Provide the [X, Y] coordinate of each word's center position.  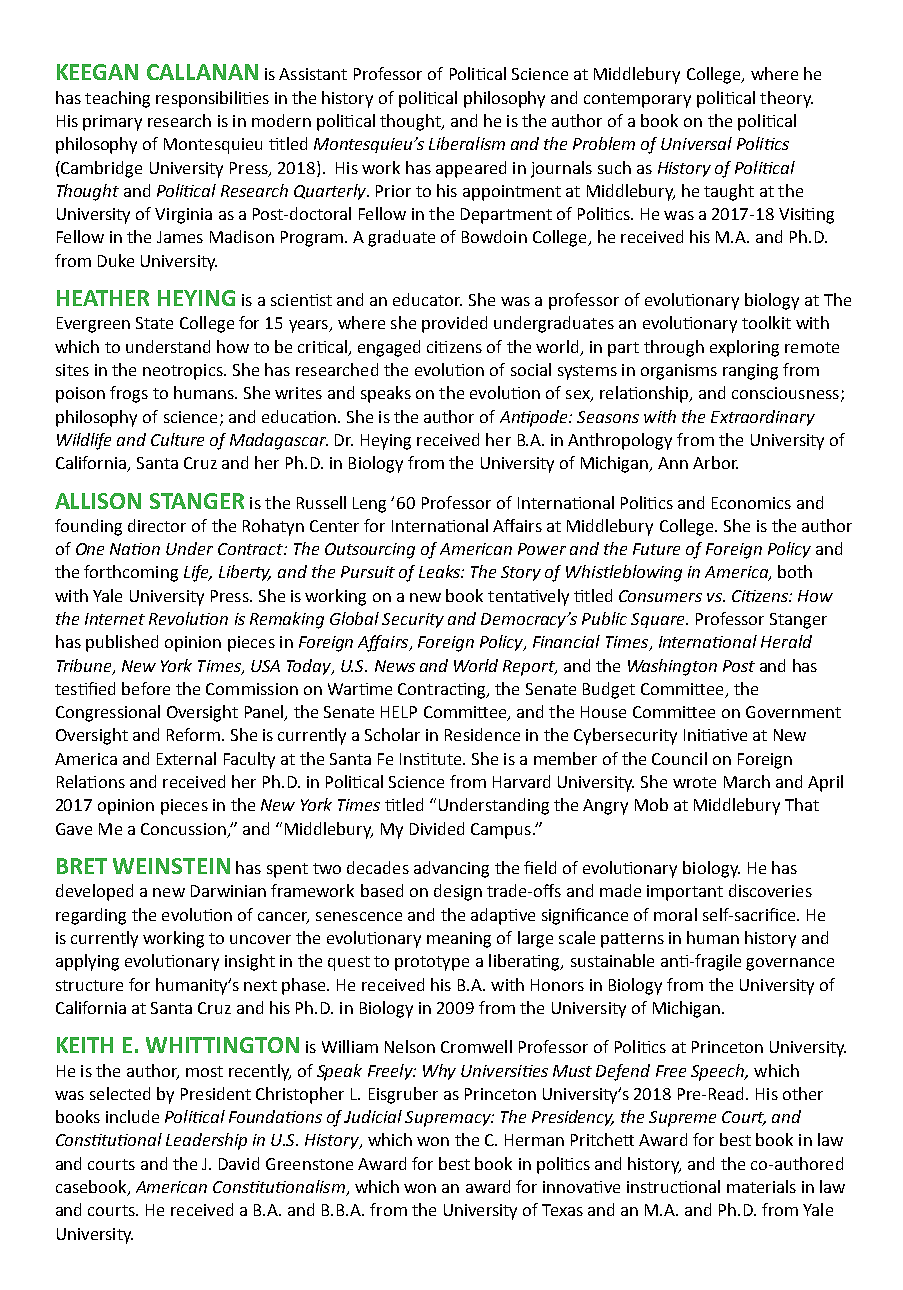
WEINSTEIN [171, 866]
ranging [750, 372]
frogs [129, 394]
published [122, 643]
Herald [786, 641]
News [395, 666]
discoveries [770, 890]
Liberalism [467, 143]
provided [454, 324]
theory [786, 99]
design [458, 892]
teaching [117, 99]
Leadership [206, 1141]
